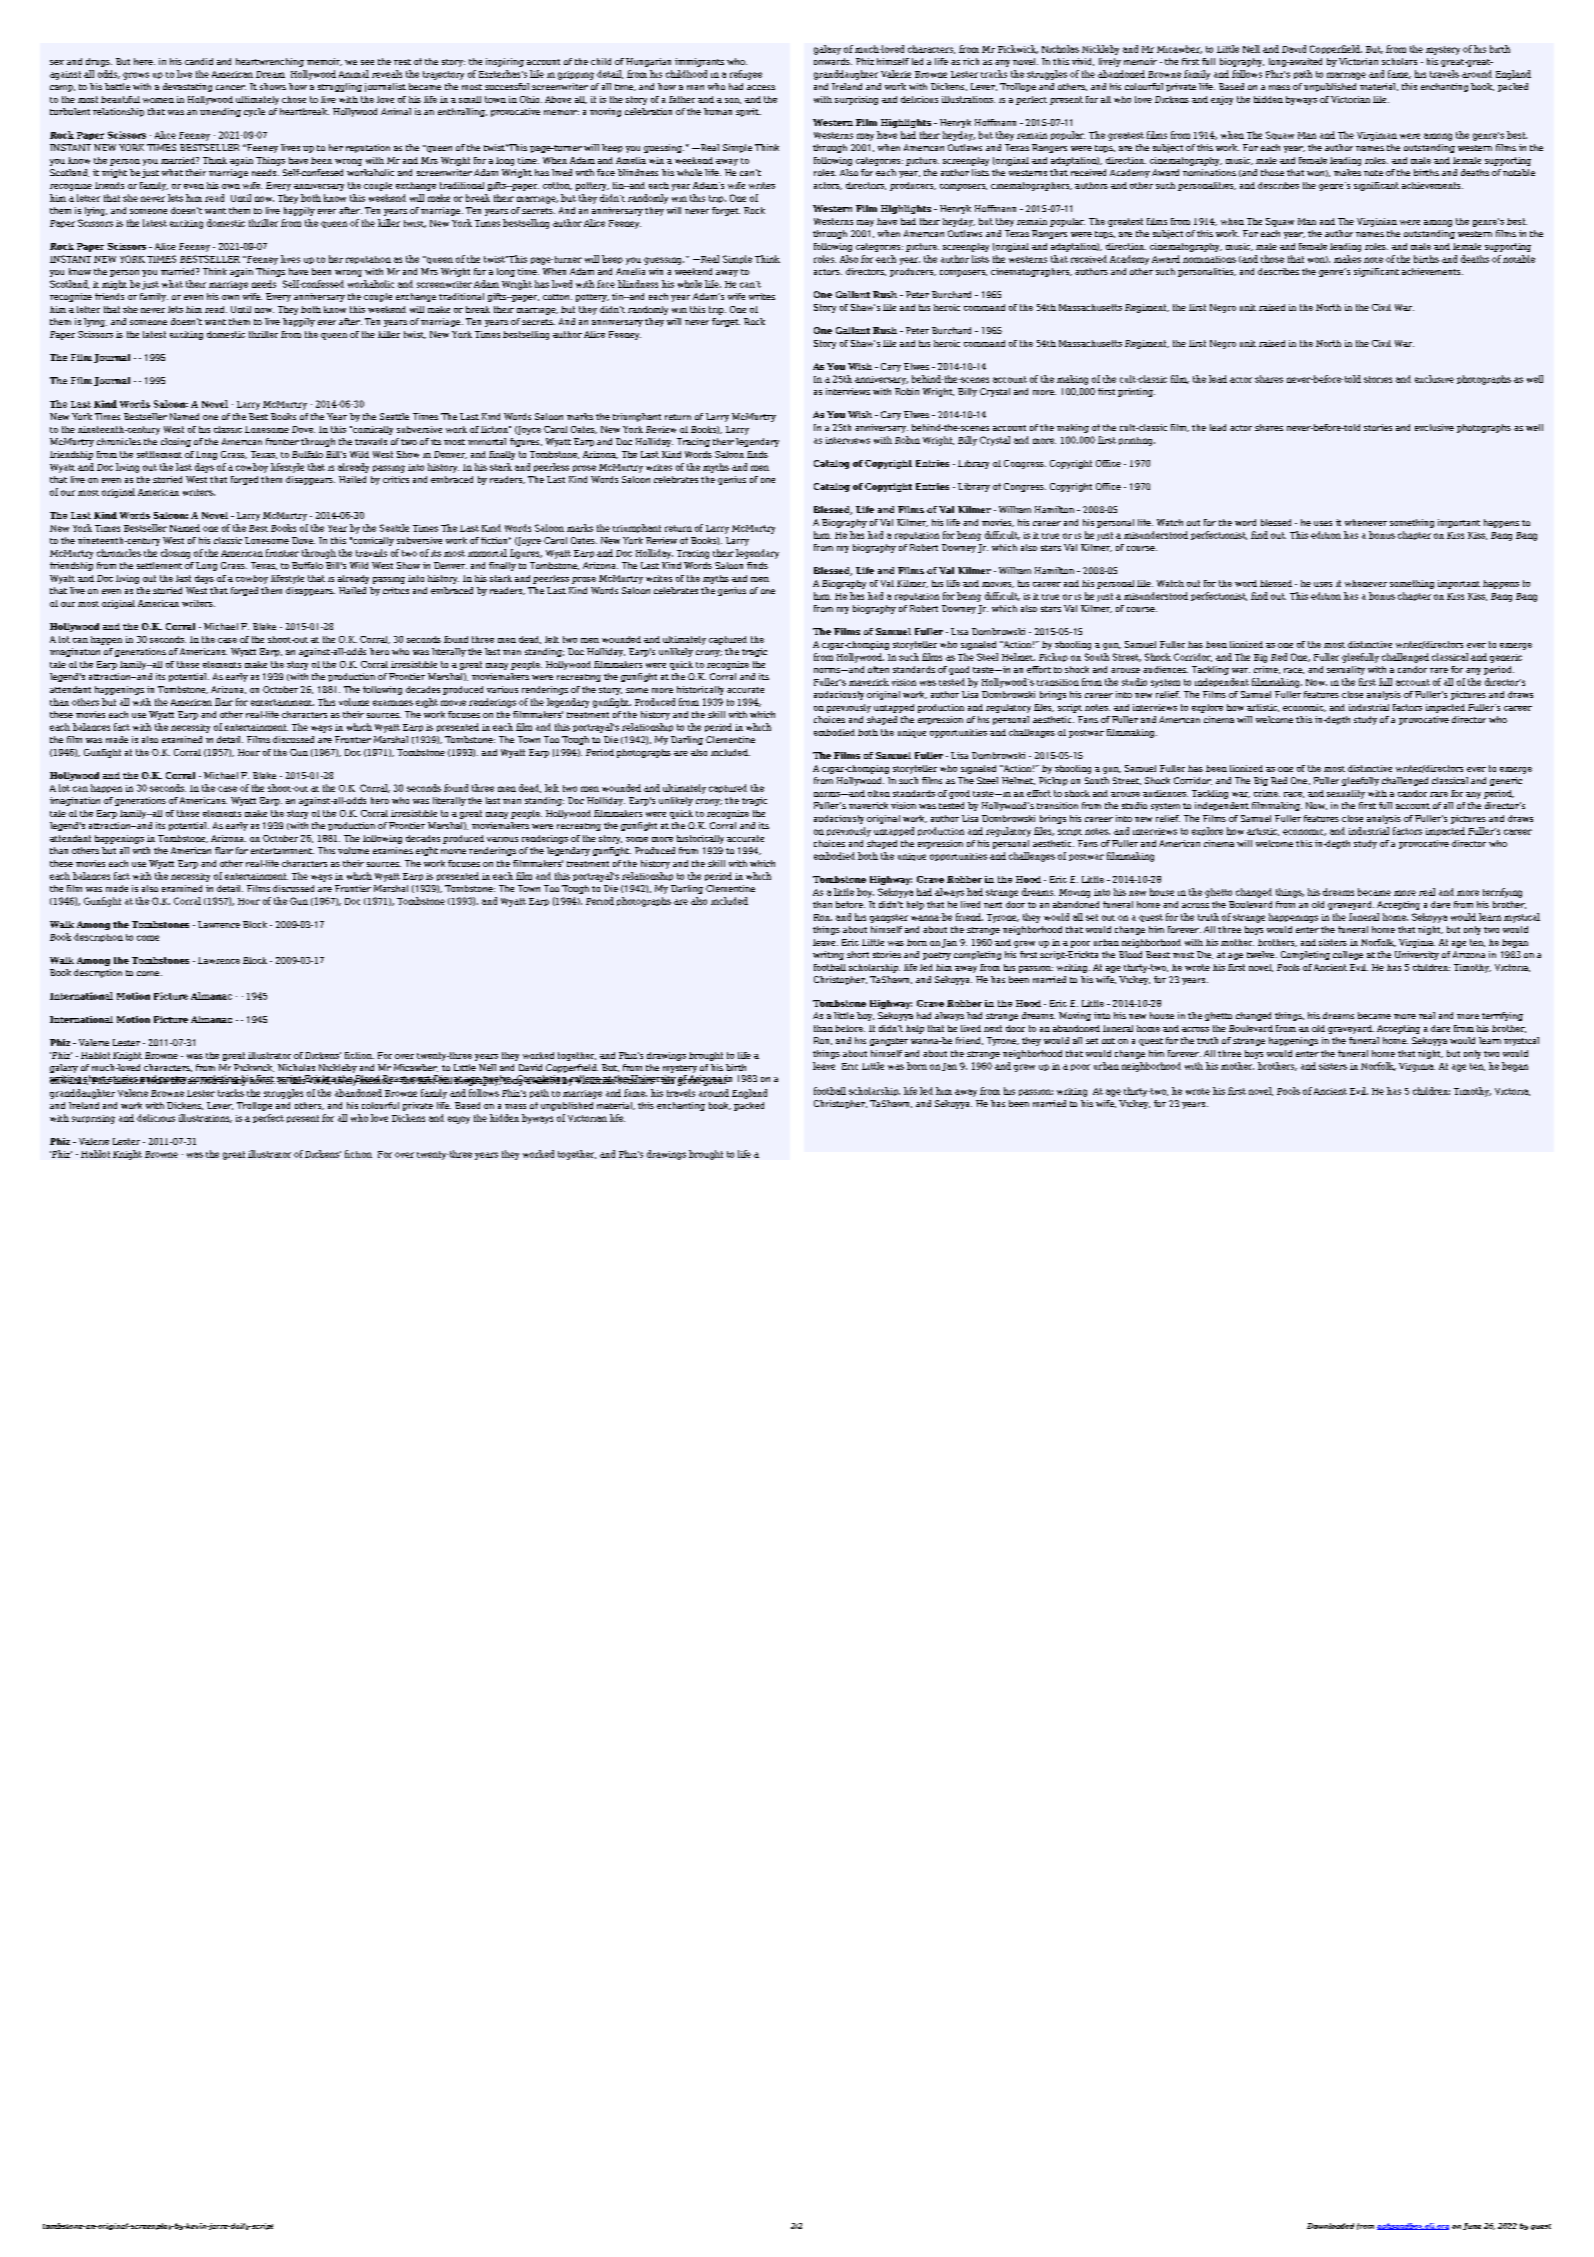  I want to click on human, so click(718, 111).
